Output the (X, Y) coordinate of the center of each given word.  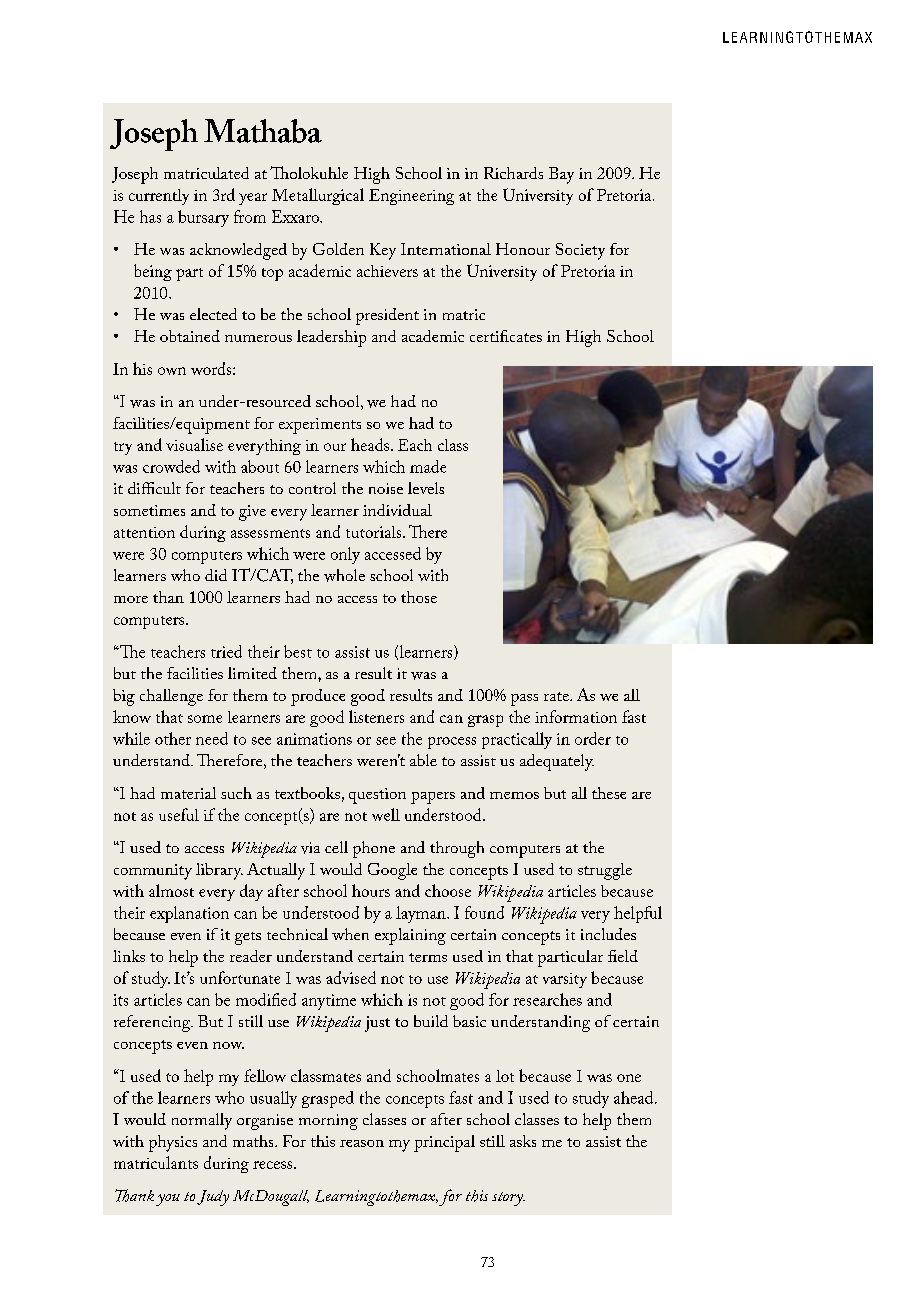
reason (362, 1143)
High (372, 175)
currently (159, 197)
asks (523, 1141)
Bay (561, 175)
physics (173, 1143)
